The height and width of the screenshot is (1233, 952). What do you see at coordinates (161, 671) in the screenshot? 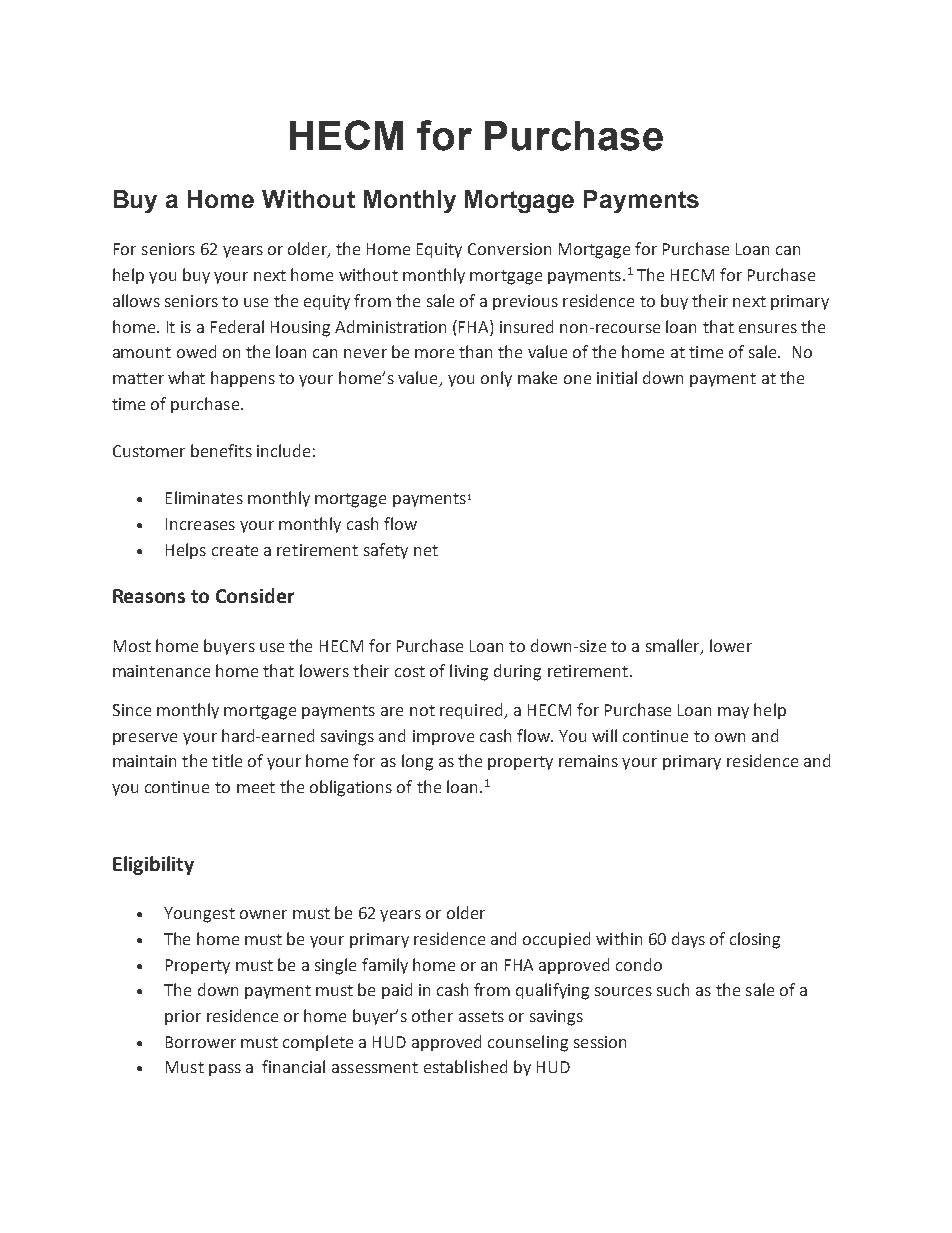
I see `maintenance` at bounding box center [161, 671].
